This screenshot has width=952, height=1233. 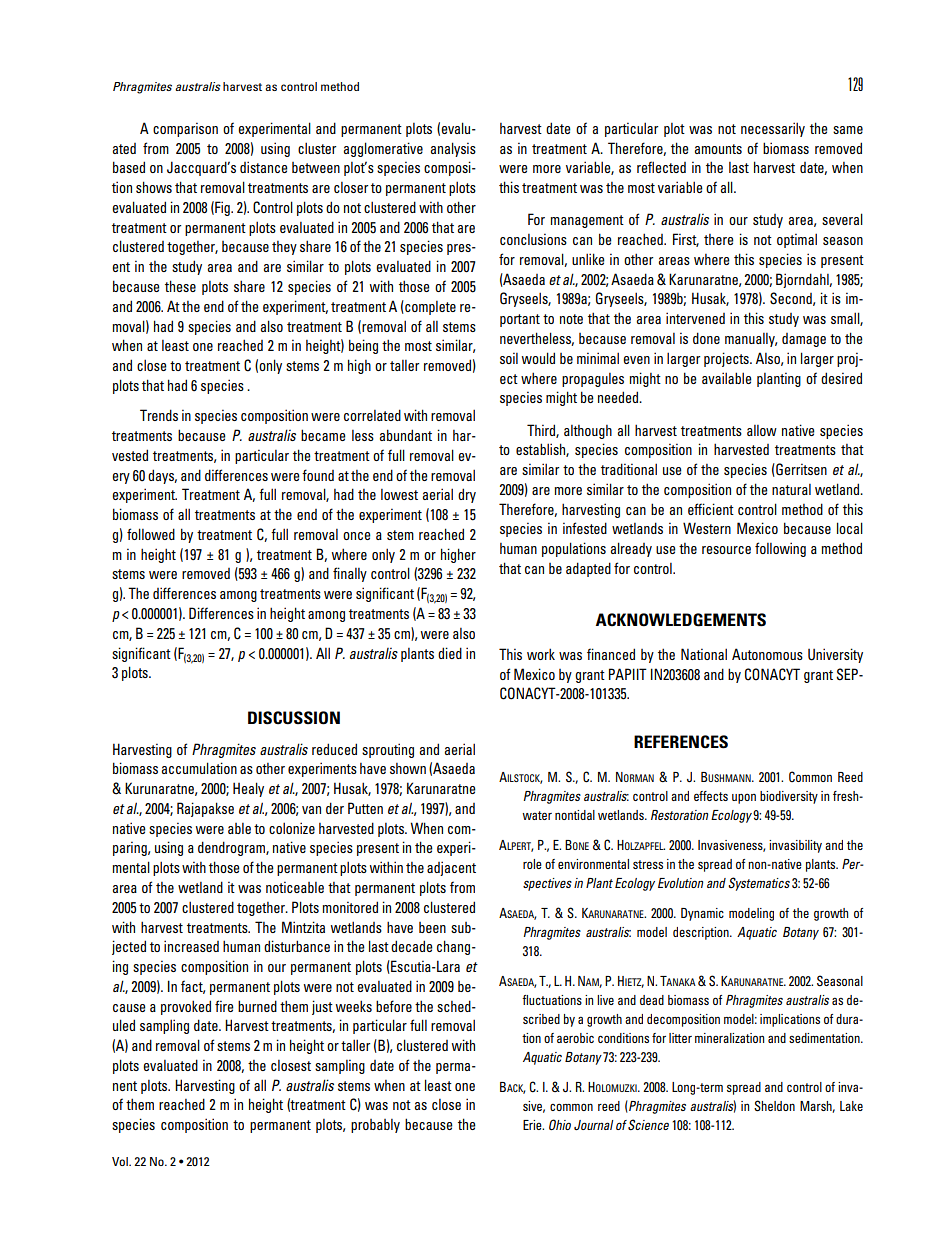 I want to click on Autonomous, so click(x=767, y=654).
